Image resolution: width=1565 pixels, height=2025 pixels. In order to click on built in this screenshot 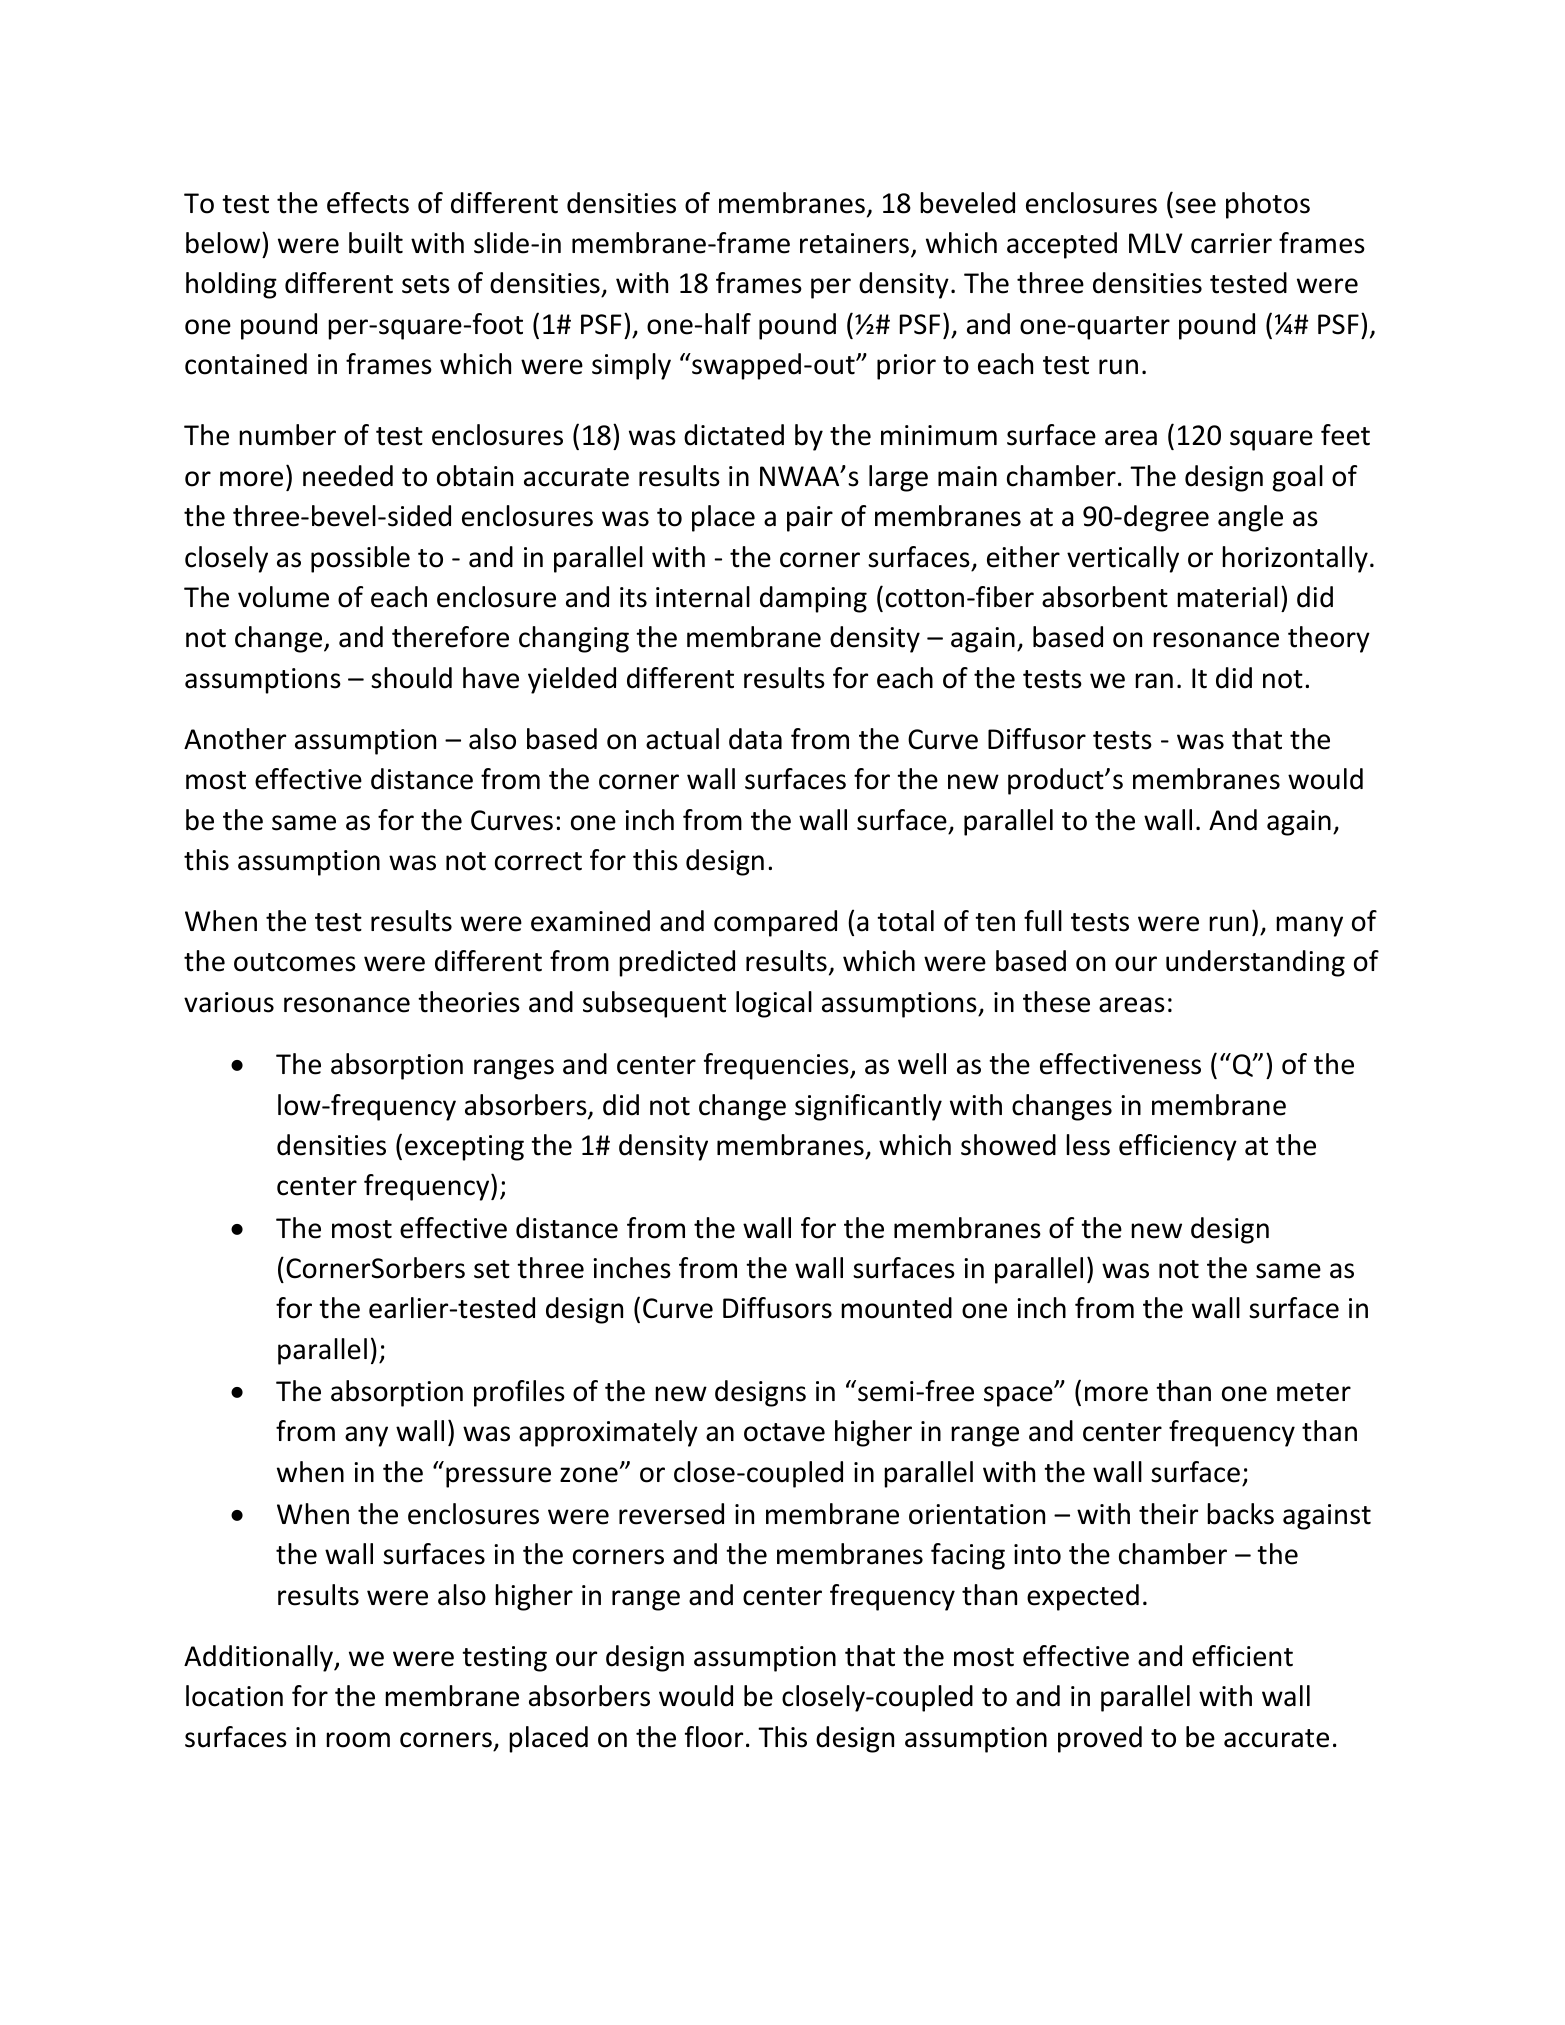, I will do `click(376, 243)`.
